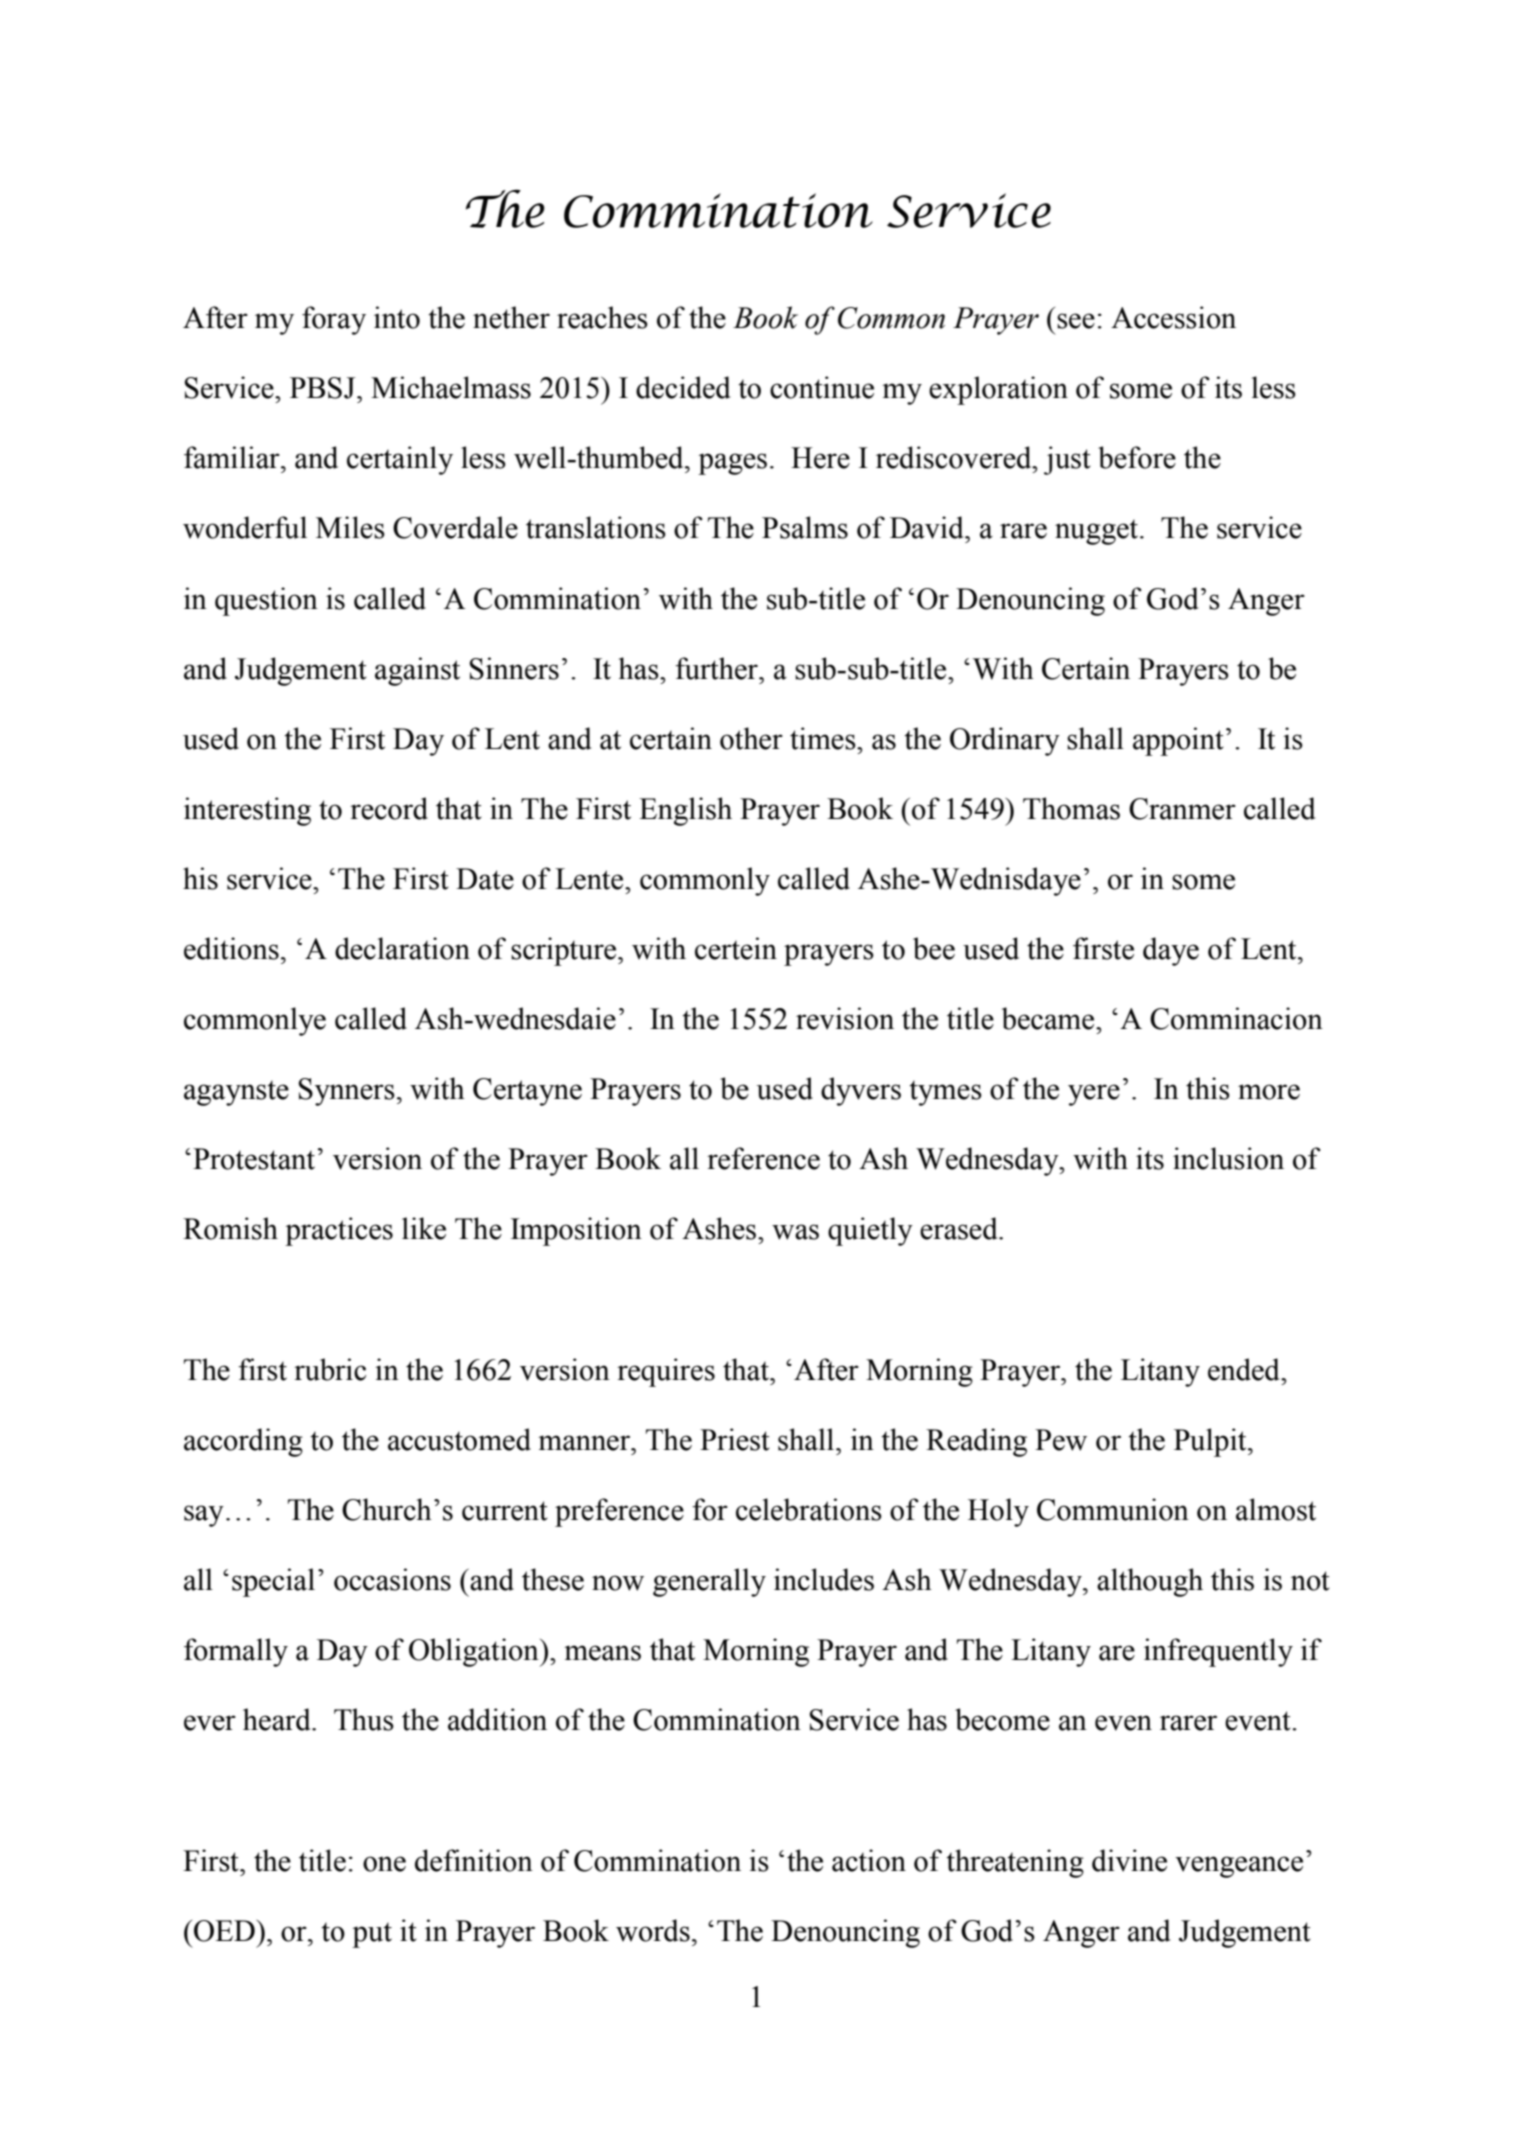 The image size is (1513, 2139). What do you see at coordinates (869, 1860) in the screenshot?
I see `action` at bounding box center [869, 1860].
